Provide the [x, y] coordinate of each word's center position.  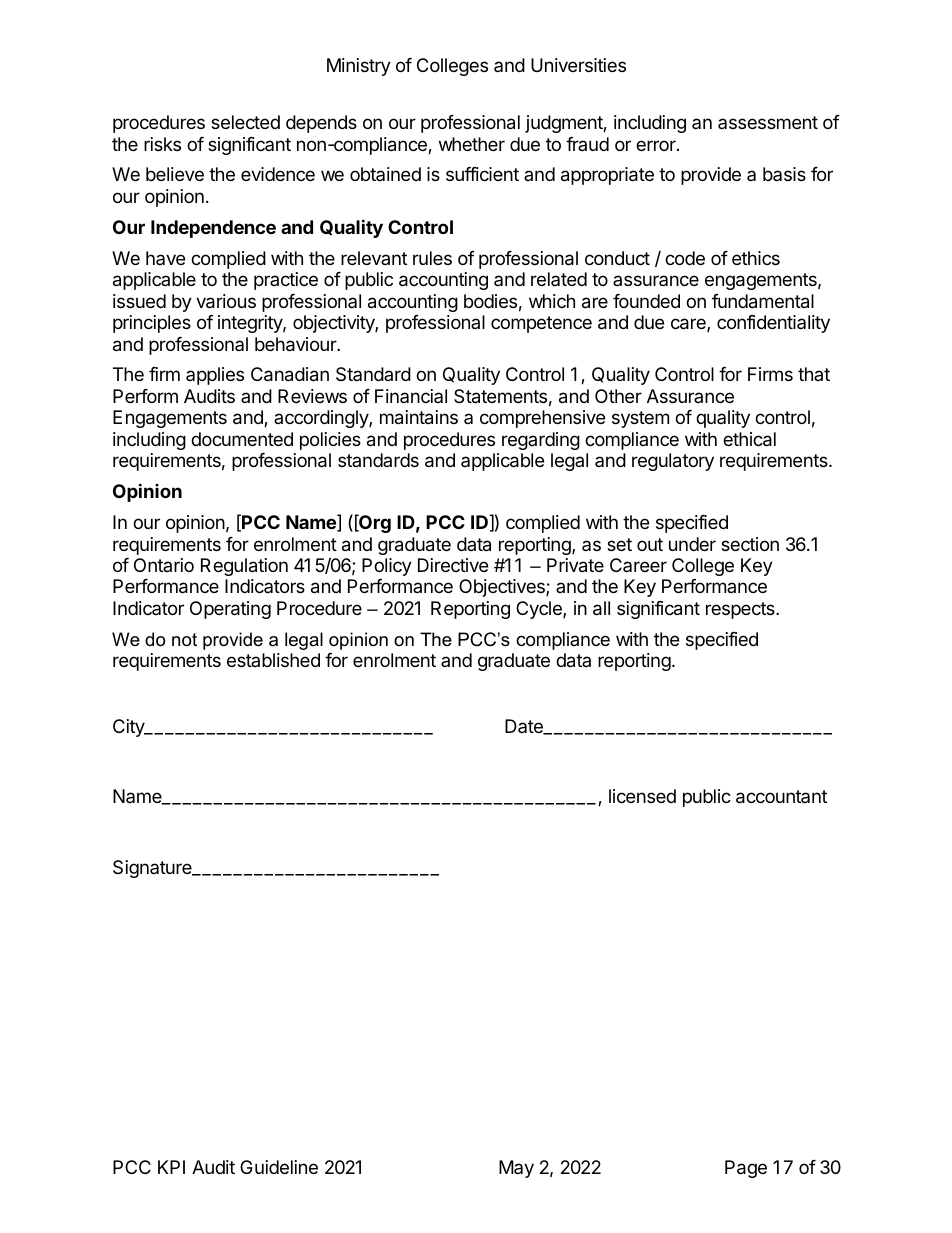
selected [245, 122]
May [516, 1169]
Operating [230, 610]
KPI [171, 1167]
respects [741, 610]
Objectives [503, 588]
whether [472, 144]
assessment [768, 122]
